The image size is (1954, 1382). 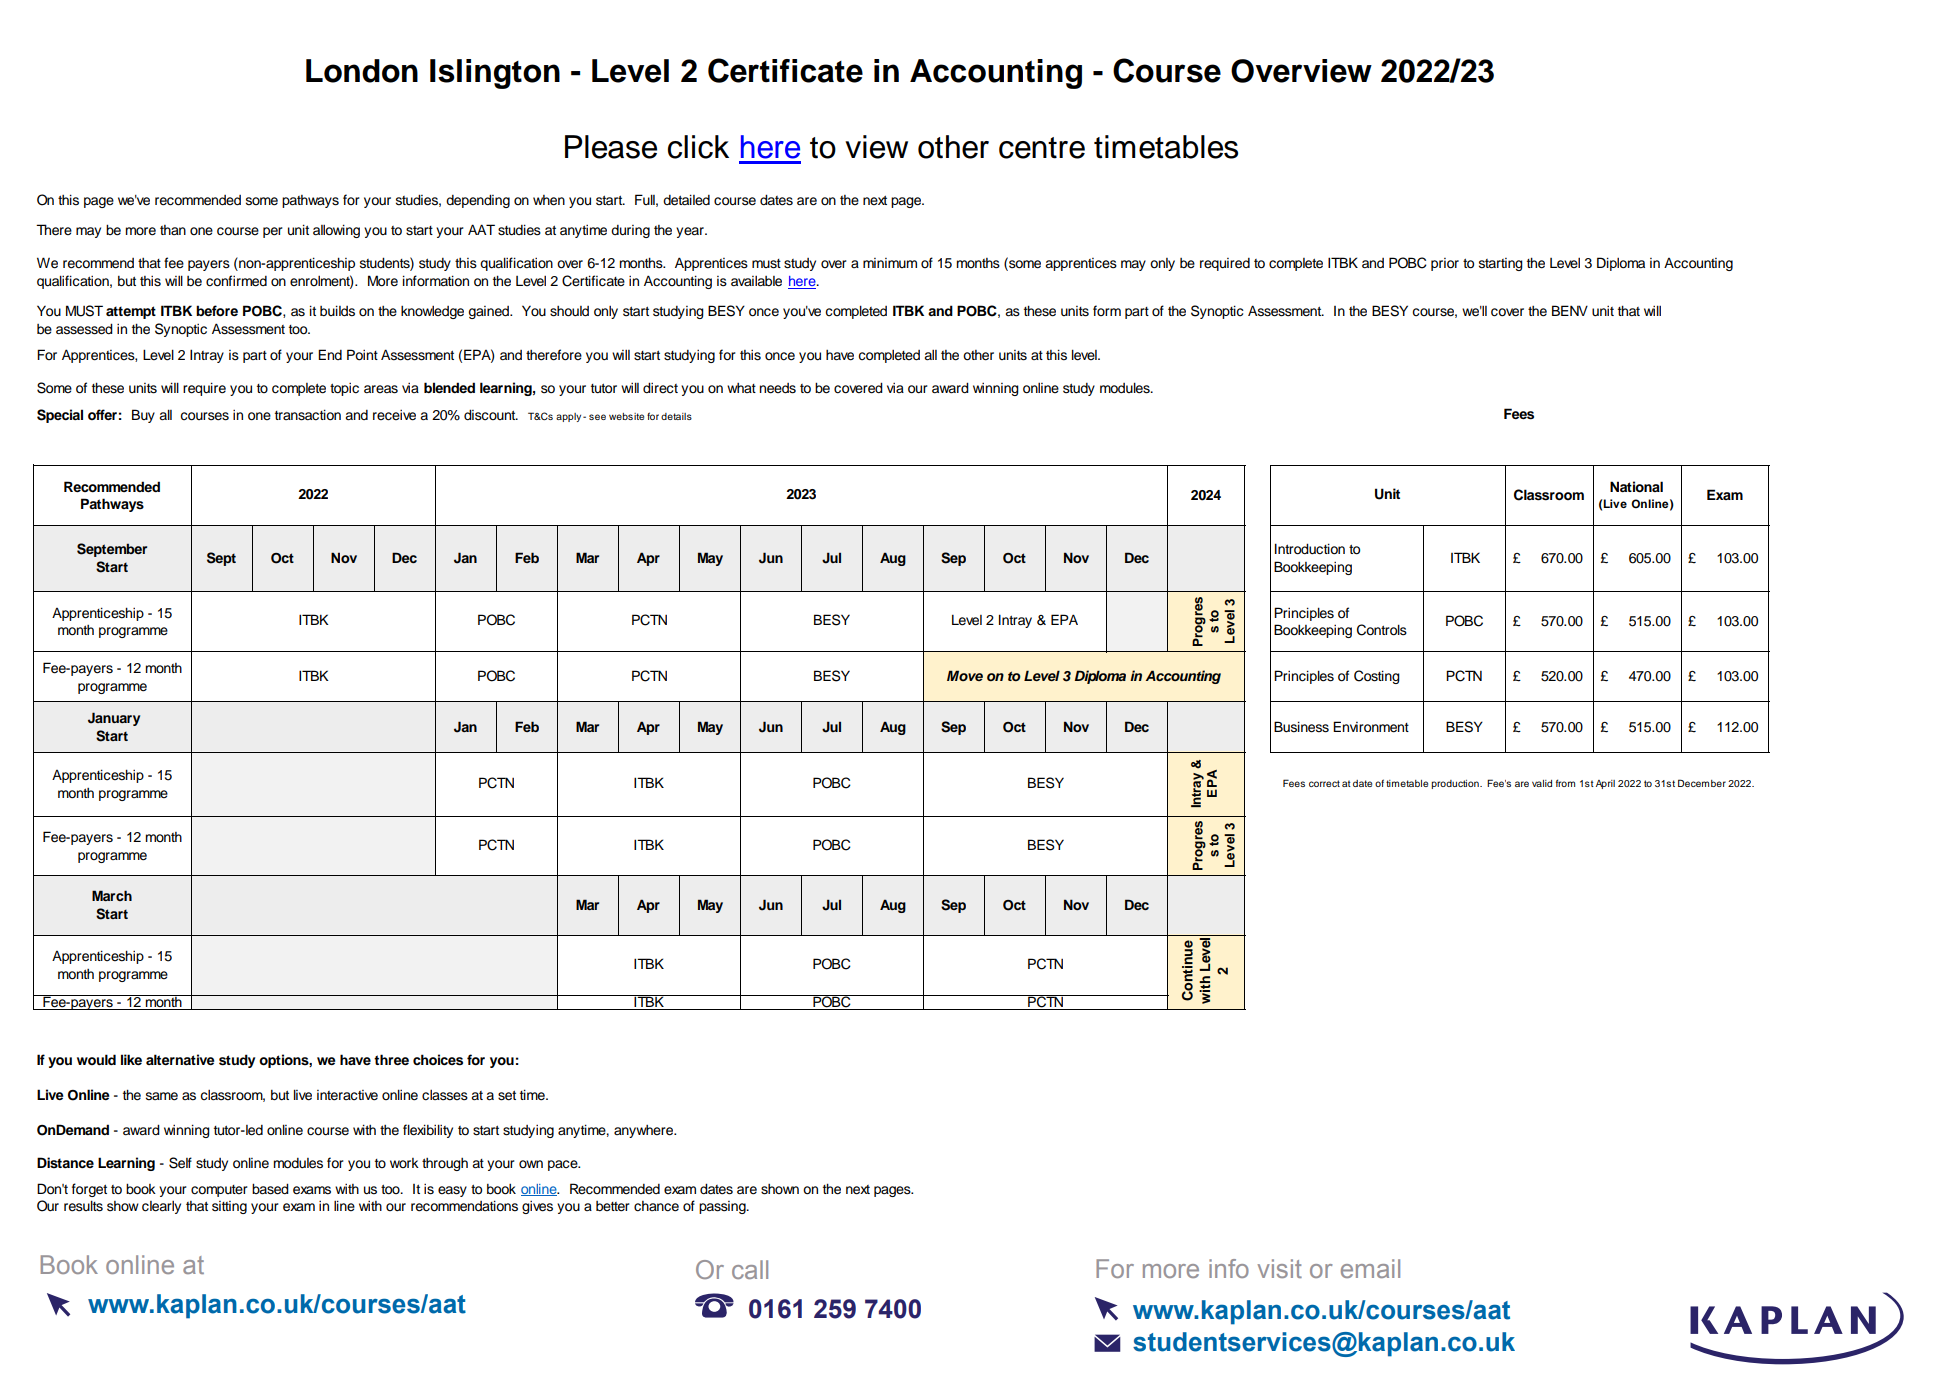 I want to click on Costing, so click(x=1377, y=677).
